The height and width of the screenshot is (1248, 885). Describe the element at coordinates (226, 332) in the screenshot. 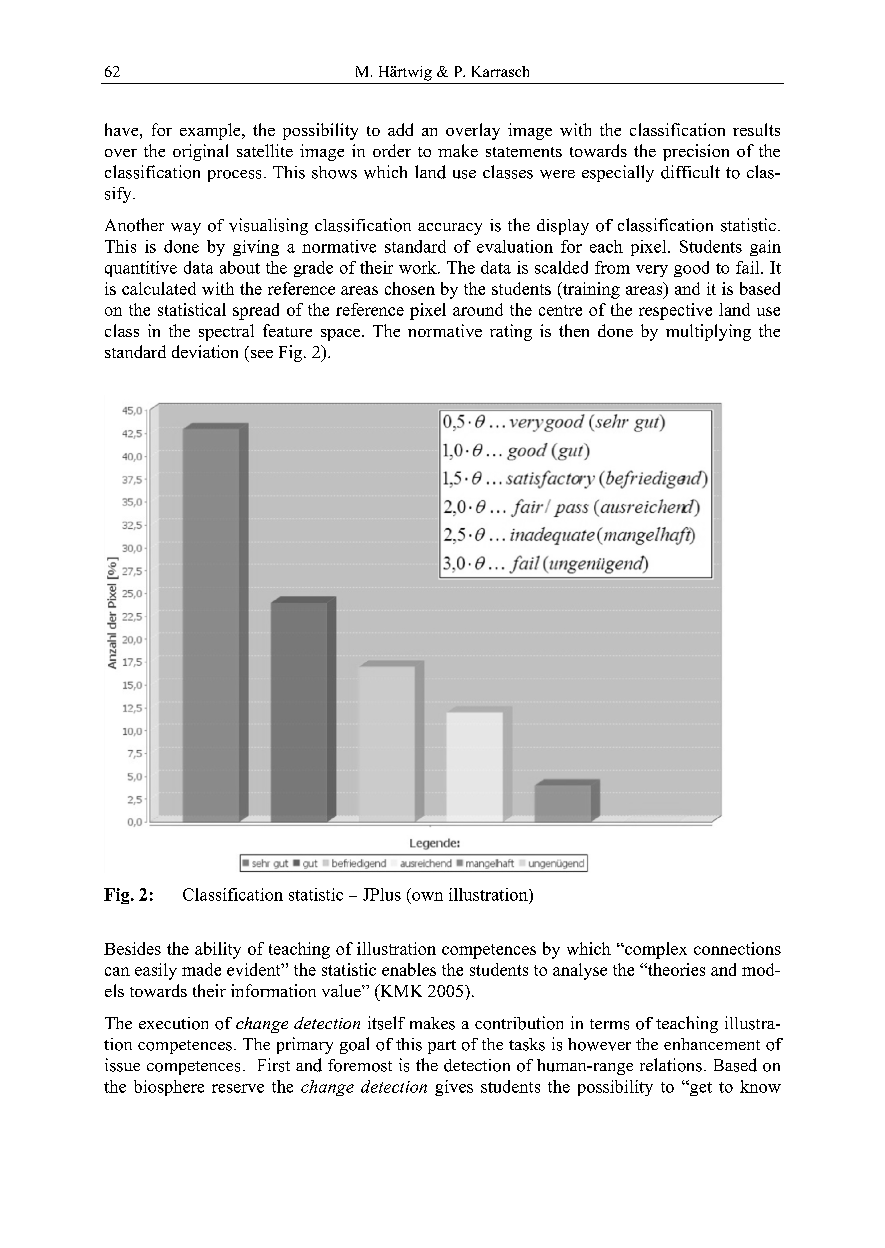

I see `spectral` at that location.
